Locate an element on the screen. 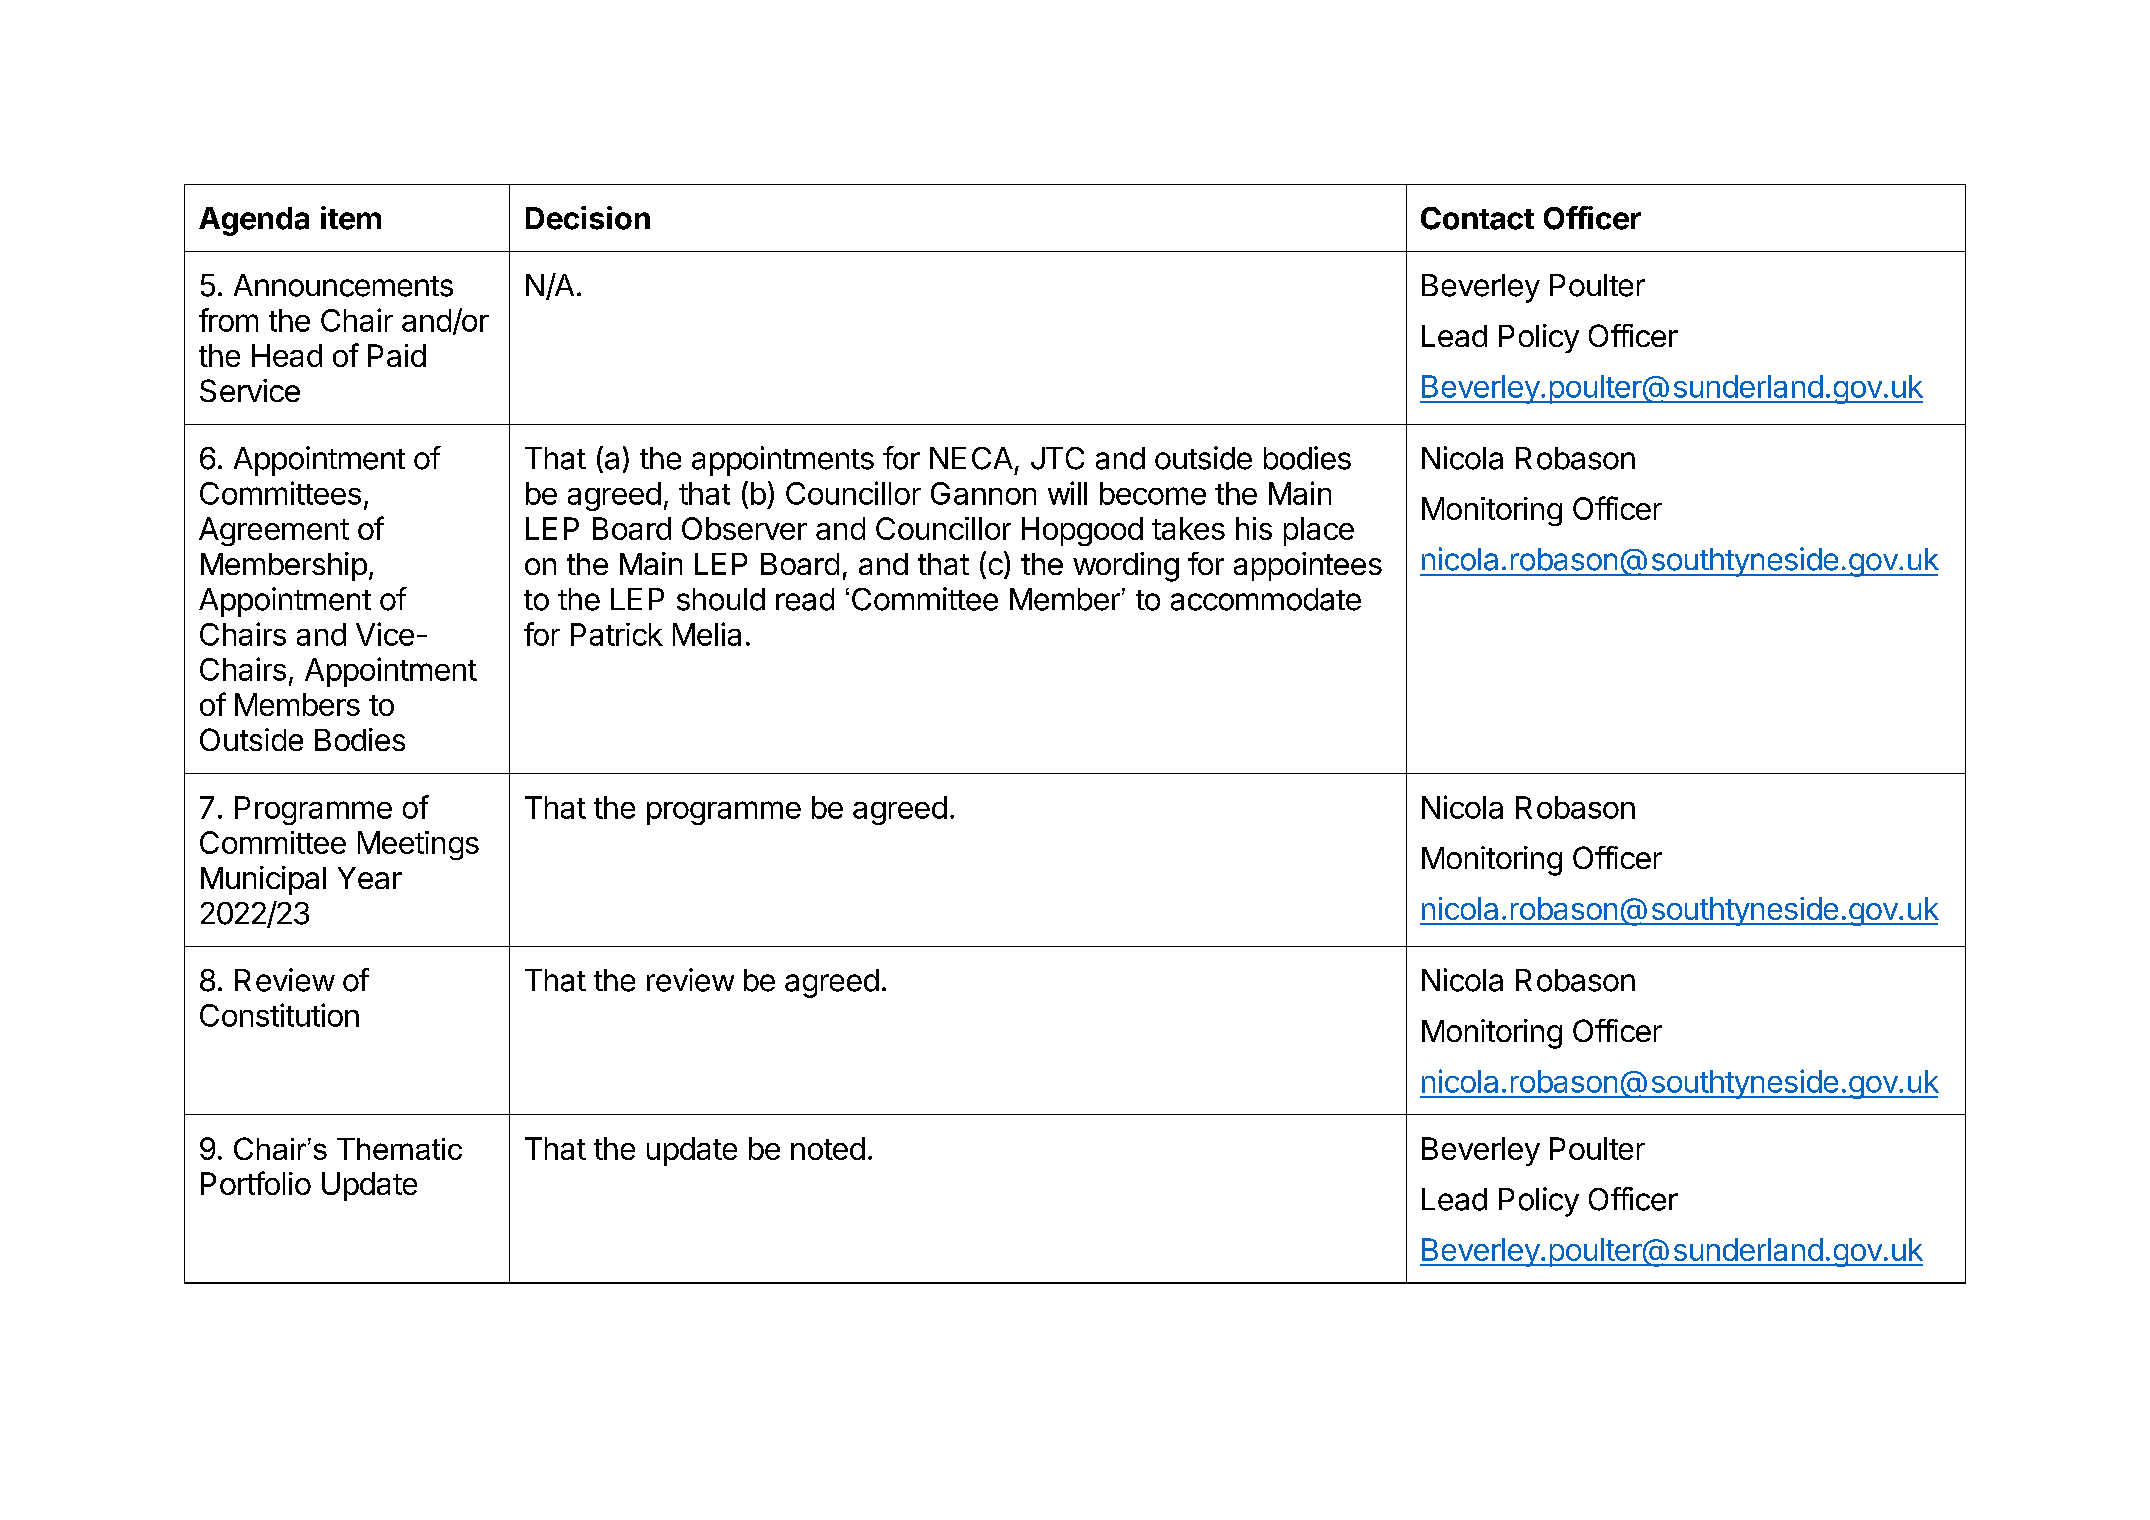 The width and height of the screenshot is (2150, 1520). Decision is located at coordinates (588, 218).
